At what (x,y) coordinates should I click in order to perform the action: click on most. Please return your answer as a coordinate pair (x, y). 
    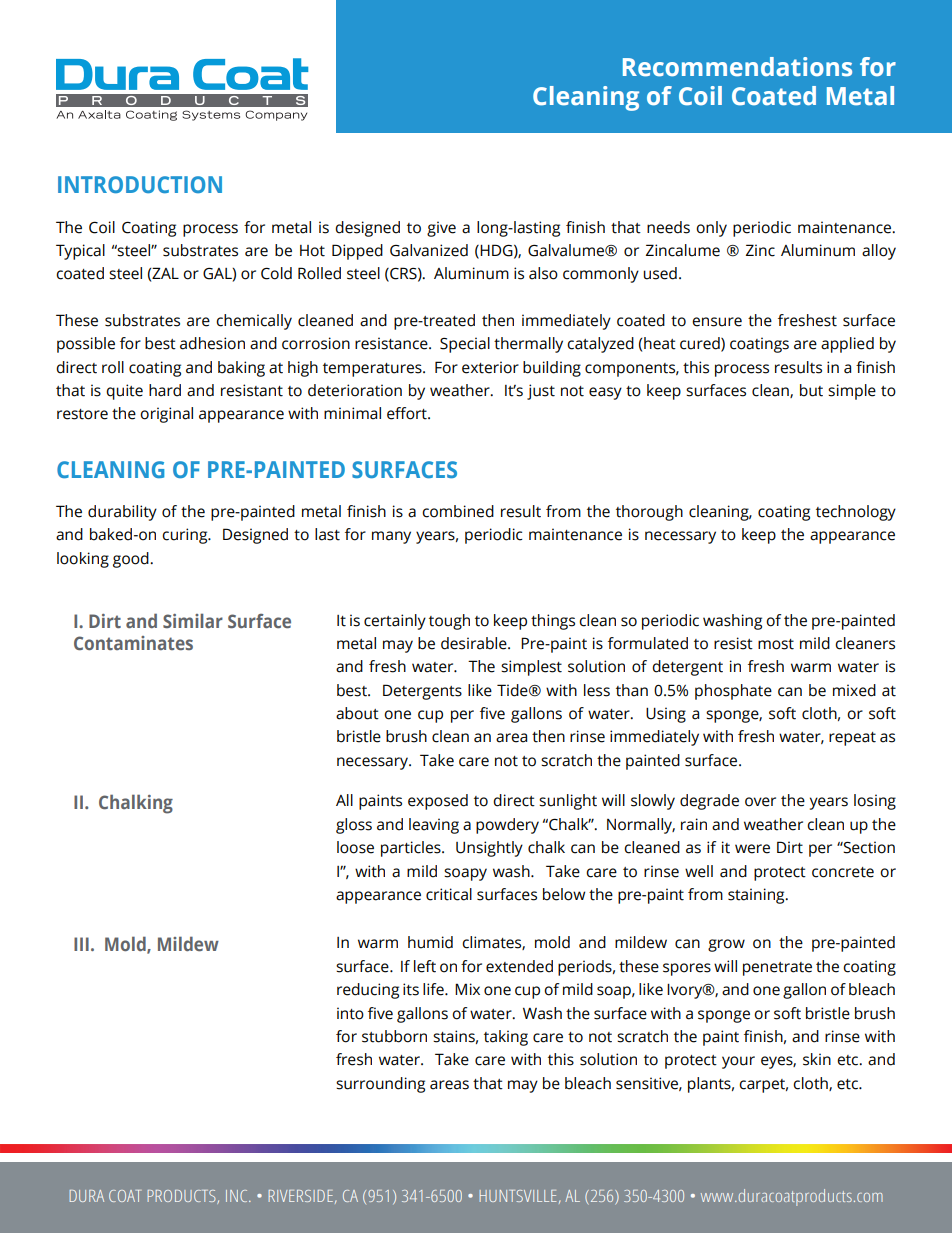
    Looking at the image, I should click on (776, 644).
